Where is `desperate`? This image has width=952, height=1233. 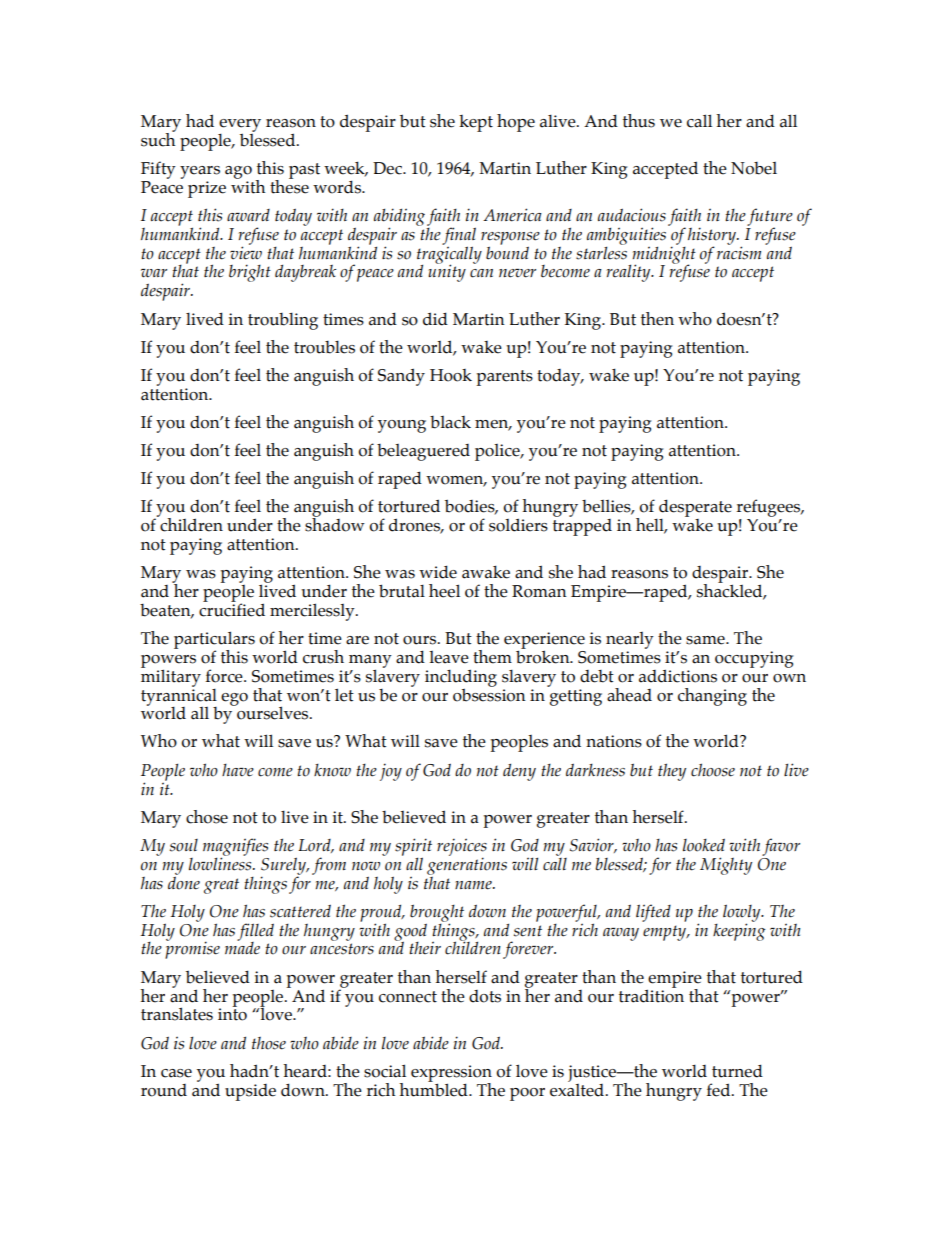
desperate is located at coordinates (694, 509).
